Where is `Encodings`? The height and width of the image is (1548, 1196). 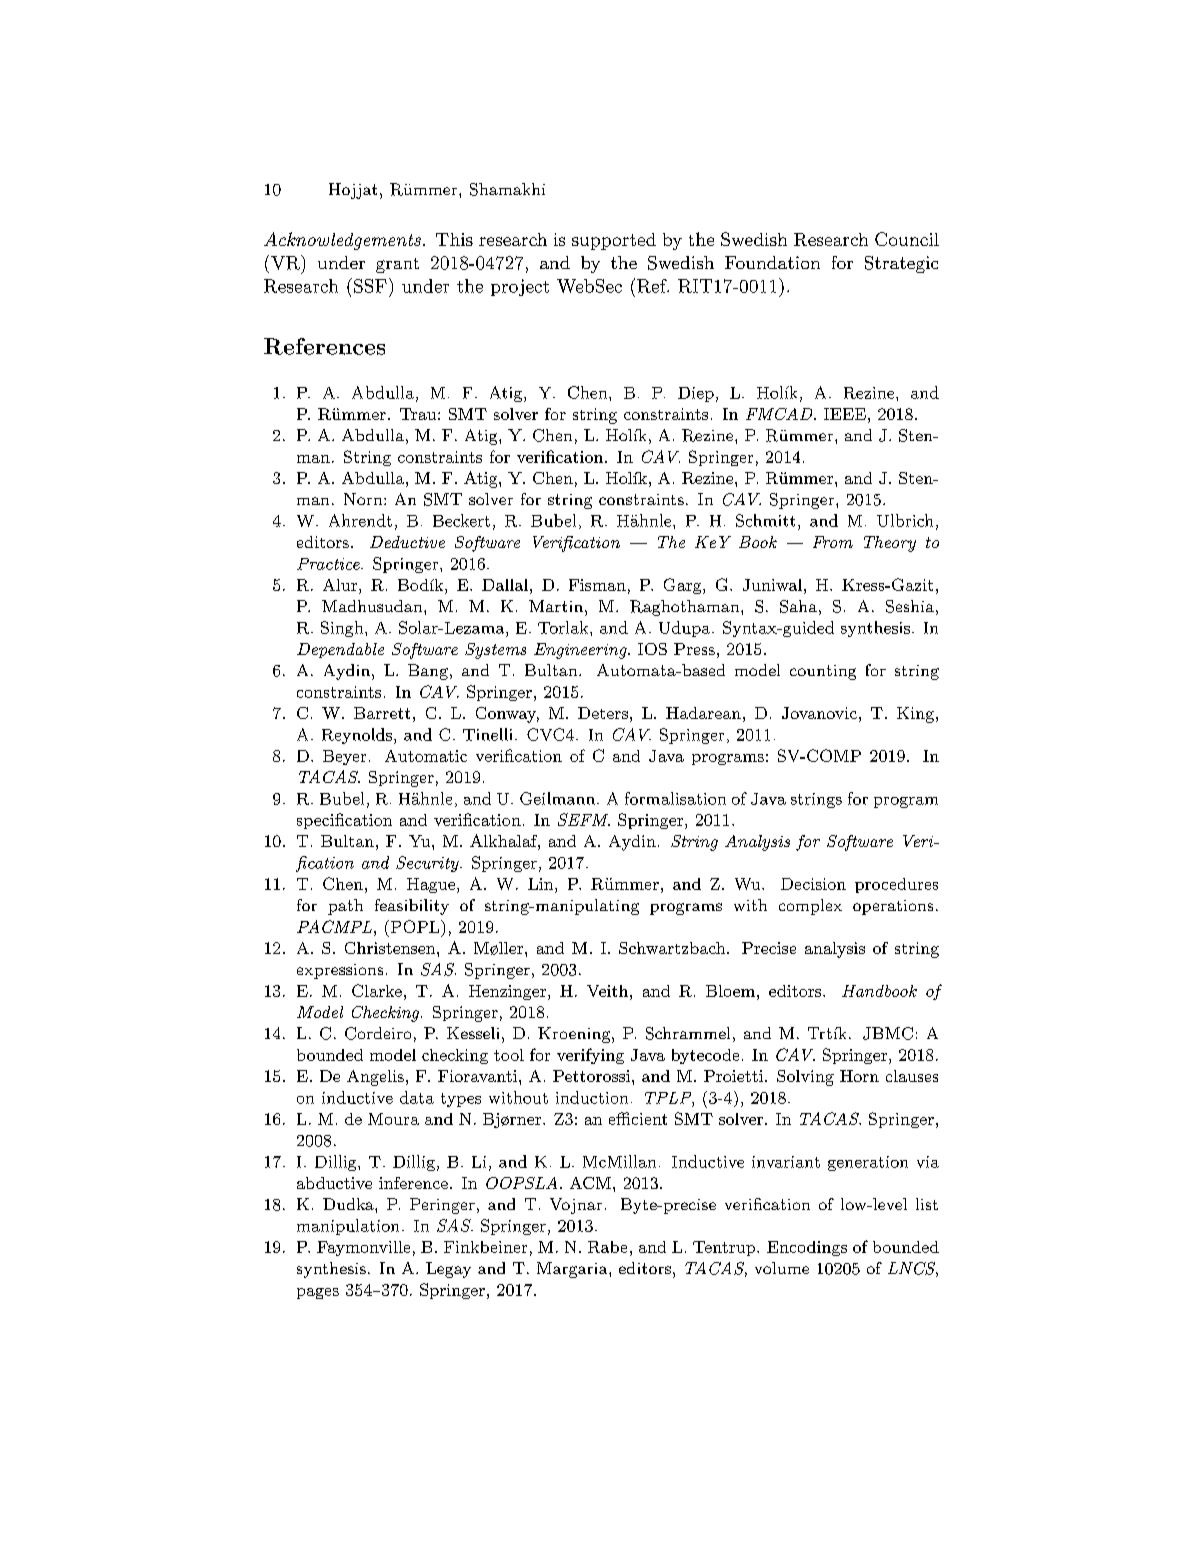 Encodings is located at coordinates (807, 1248).
